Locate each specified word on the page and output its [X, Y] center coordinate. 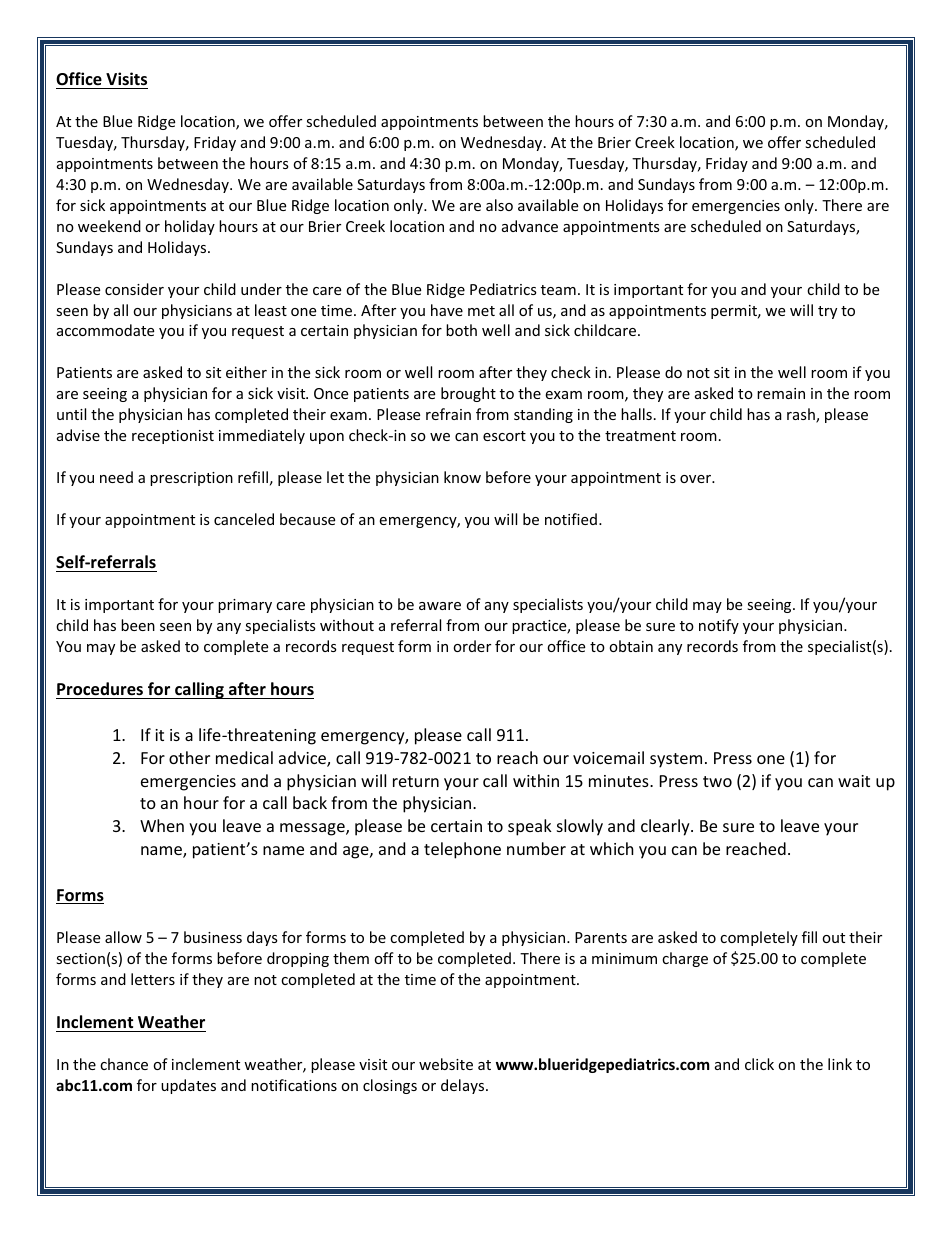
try [827, 312]
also [499, 205]
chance [124, 1064]
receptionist [173, 437]
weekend [109, 226]
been [138, 625]
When [162, 825]
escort [504, 436]
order [472, 646]
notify [719, 626]
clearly [666, 827]
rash [802, 415]
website [446, 1064]
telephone [462, 850]
